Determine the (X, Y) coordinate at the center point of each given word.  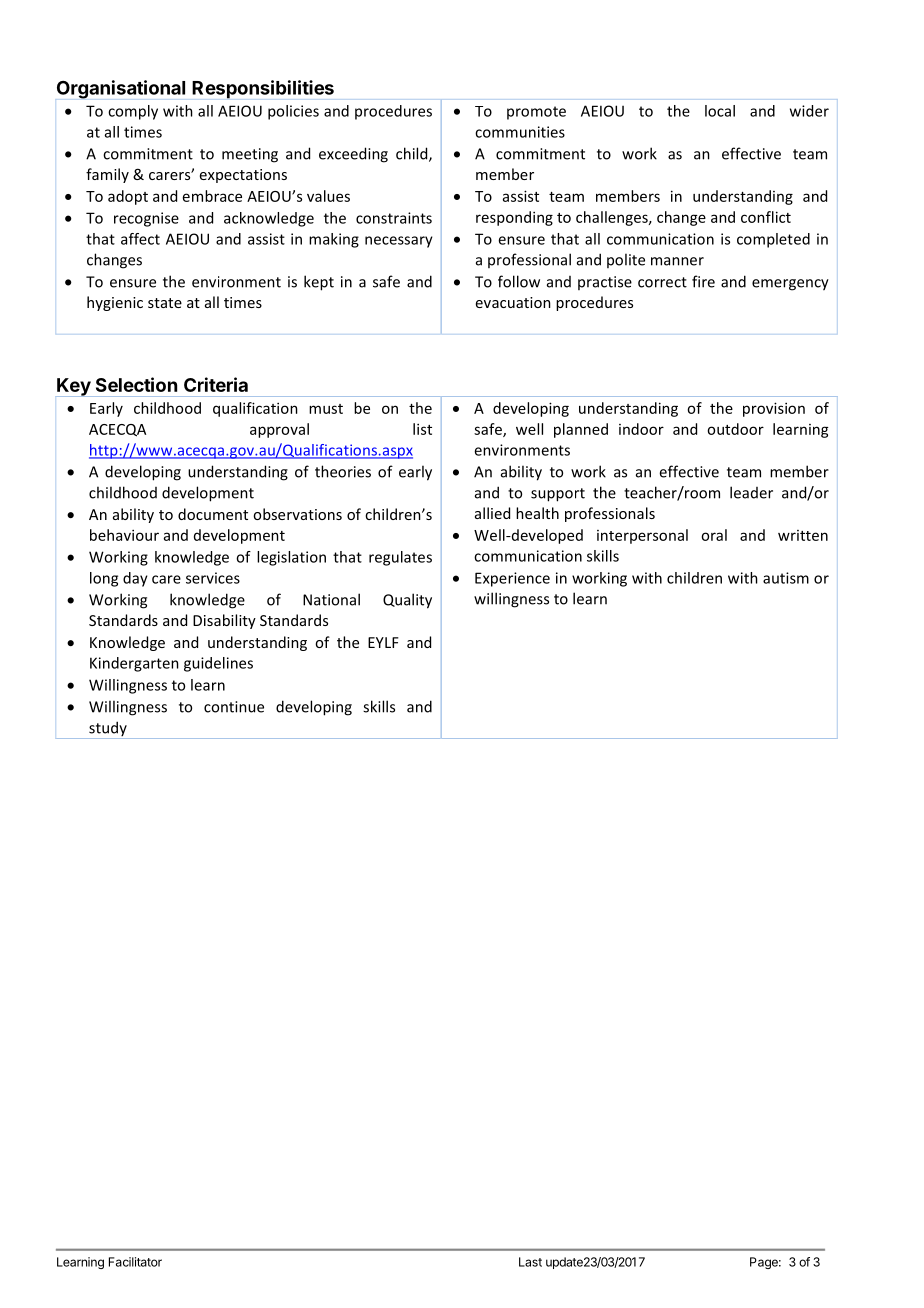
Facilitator (135, 1262)
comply (133, 112)
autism (786, 578)
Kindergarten (134, 664)
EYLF (383, 642)
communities (520, 132)
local (720, 111)
